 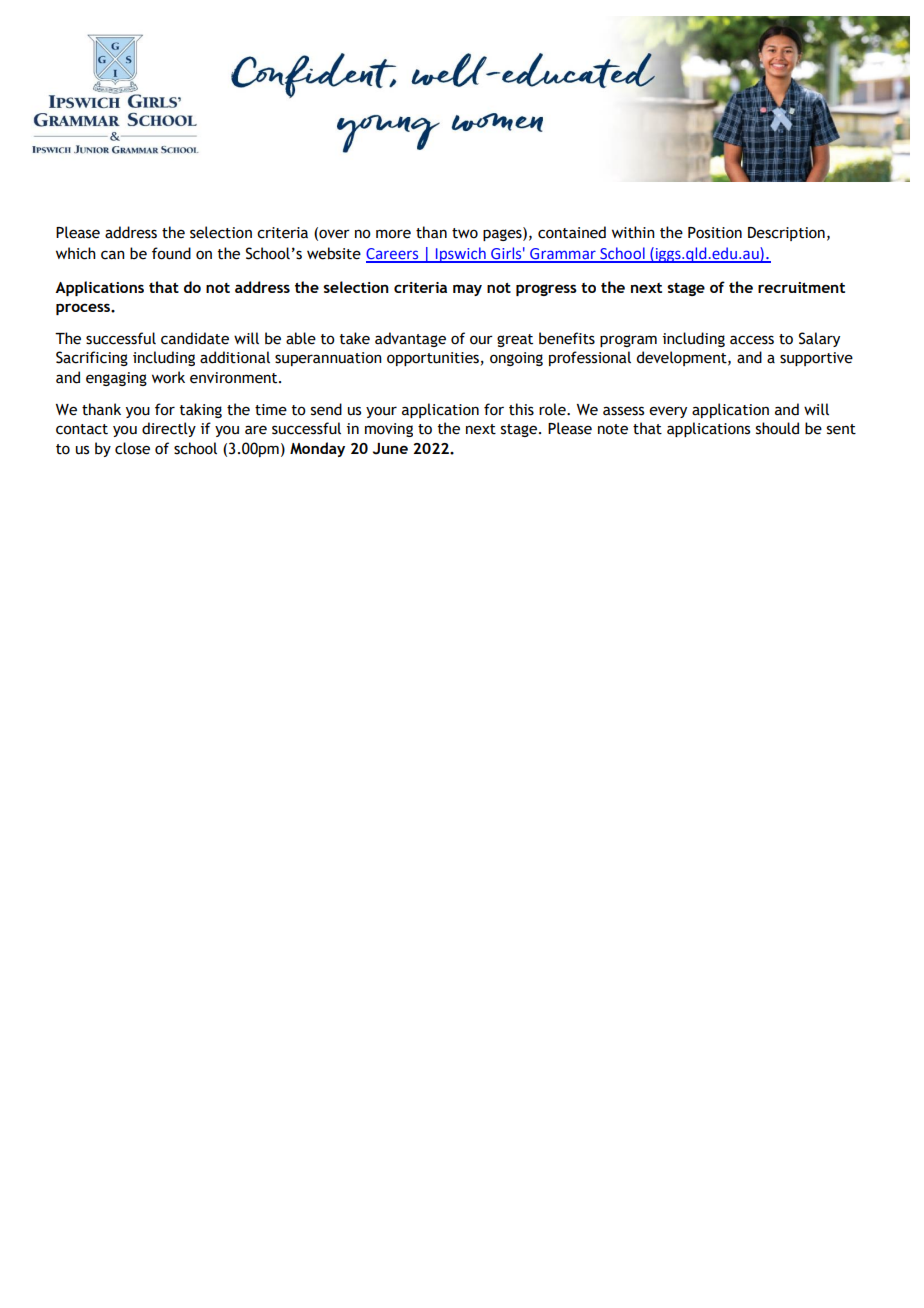 What do you see at coordinates (390, 449) in the page?
I see `June` at bounding box center [390, 449].
